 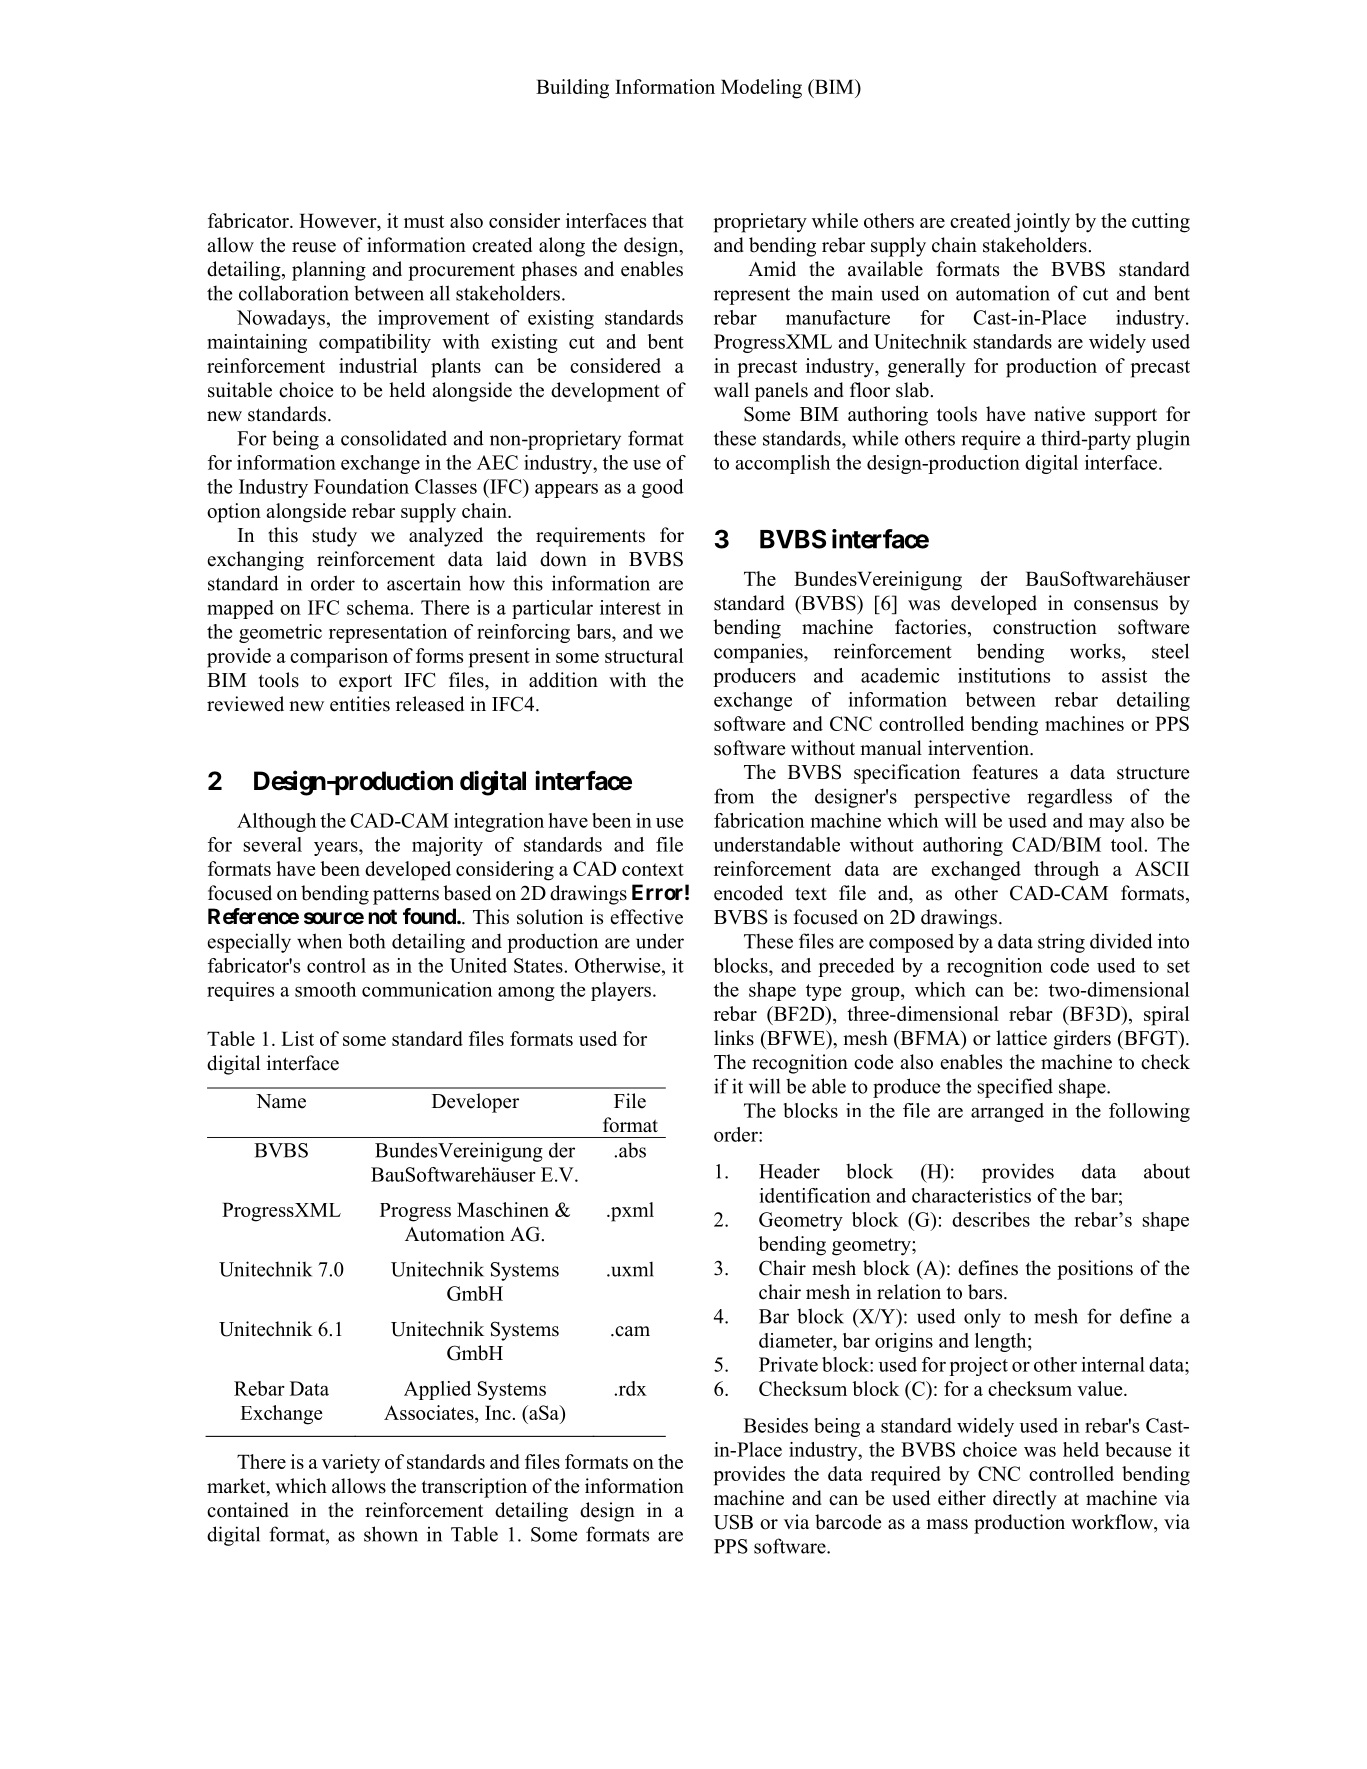 I want to click on variety, so click(x=351, y=1464).
